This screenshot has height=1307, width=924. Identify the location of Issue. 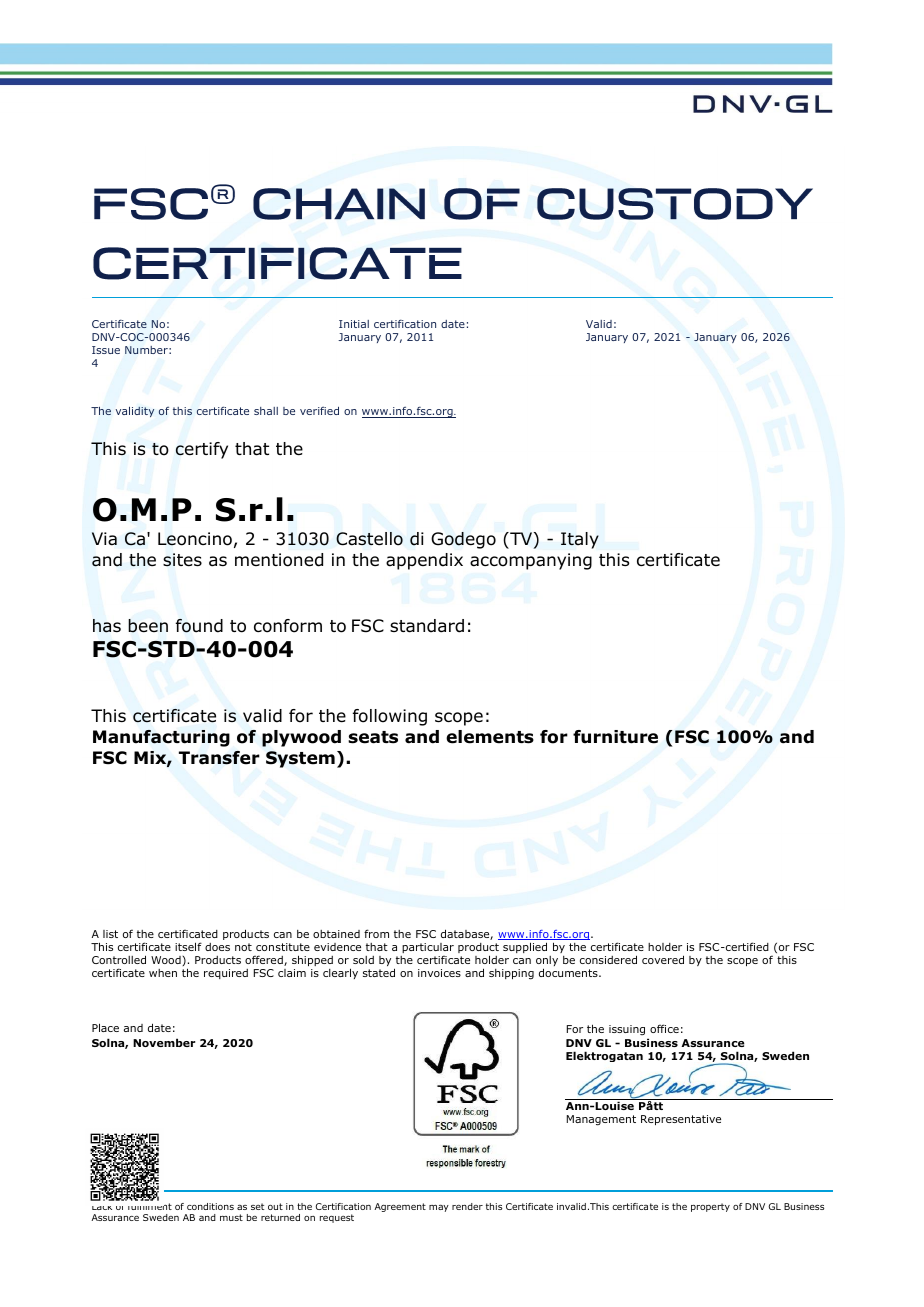
(106, 350).
